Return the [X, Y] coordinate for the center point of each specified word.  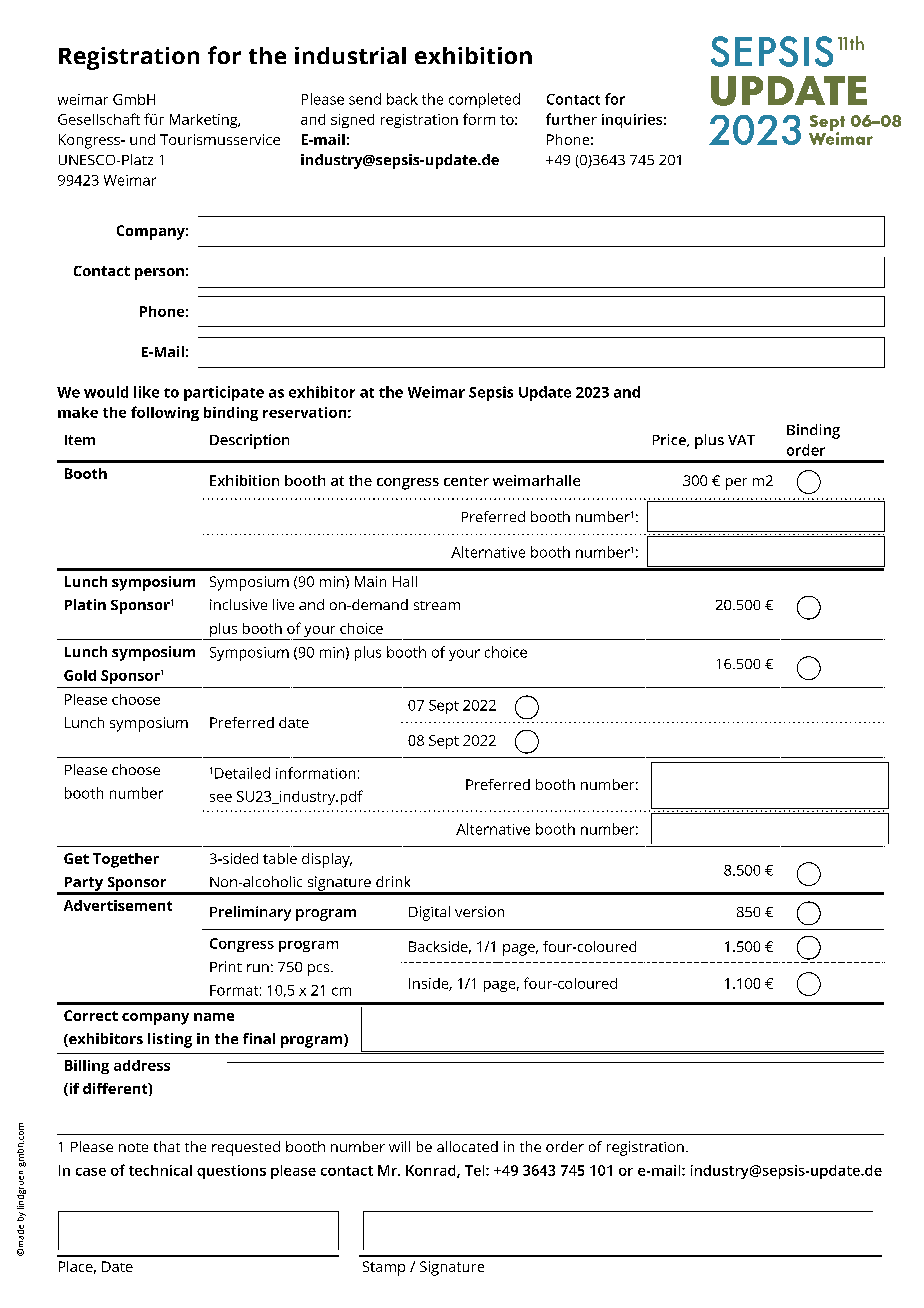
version [479, 911]
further [571, 119]
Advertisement [118, 905]
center [466, 481]
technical [160, 1170]
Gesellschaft [99, 119]
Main [370, 581]
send [365, 99]
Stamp [384, 1268]
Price [670, 440]
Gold [80, 675]
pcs [320, 970]
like [146, 392]
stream [437, 605]
